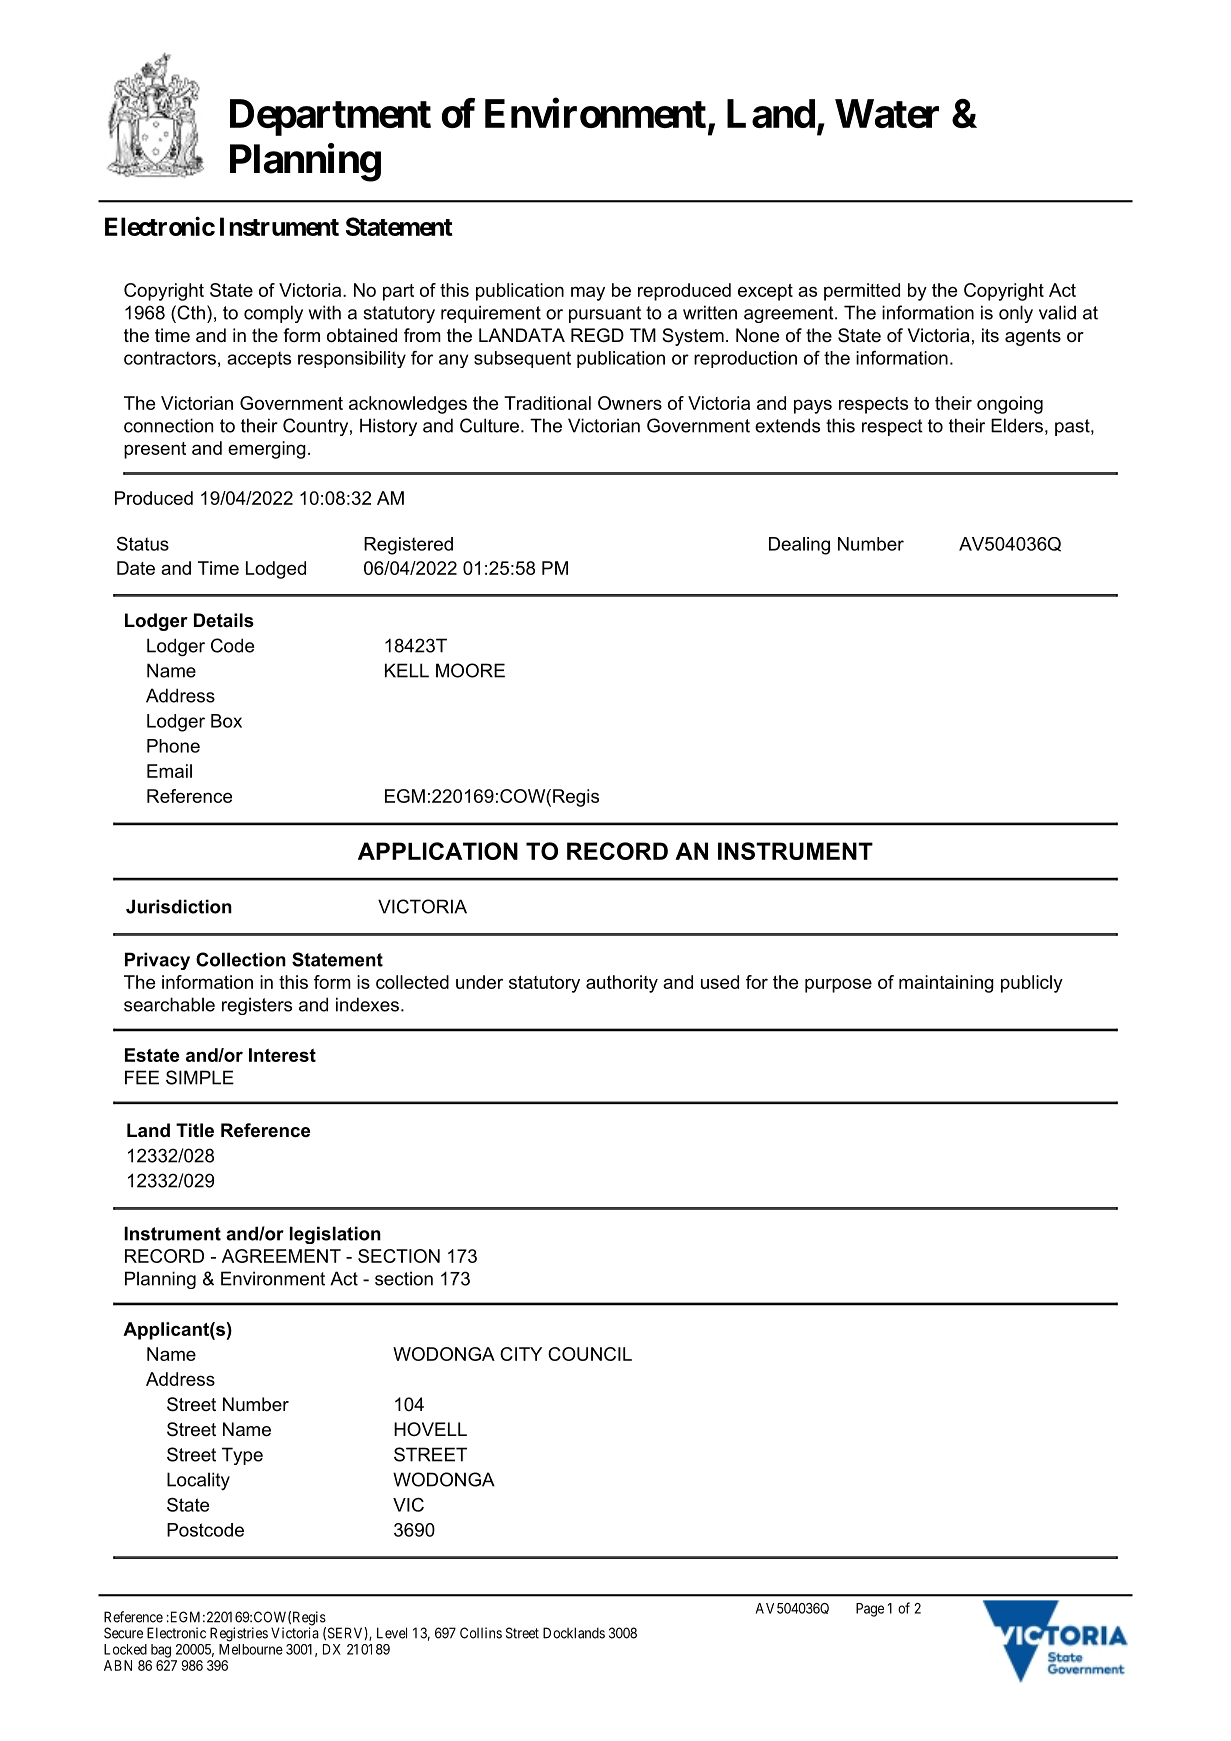 This screenshot has width=1231, height=1741. Describe the element at coordinates (630, 403) in the screenshot. I see `Owners` at that location.
